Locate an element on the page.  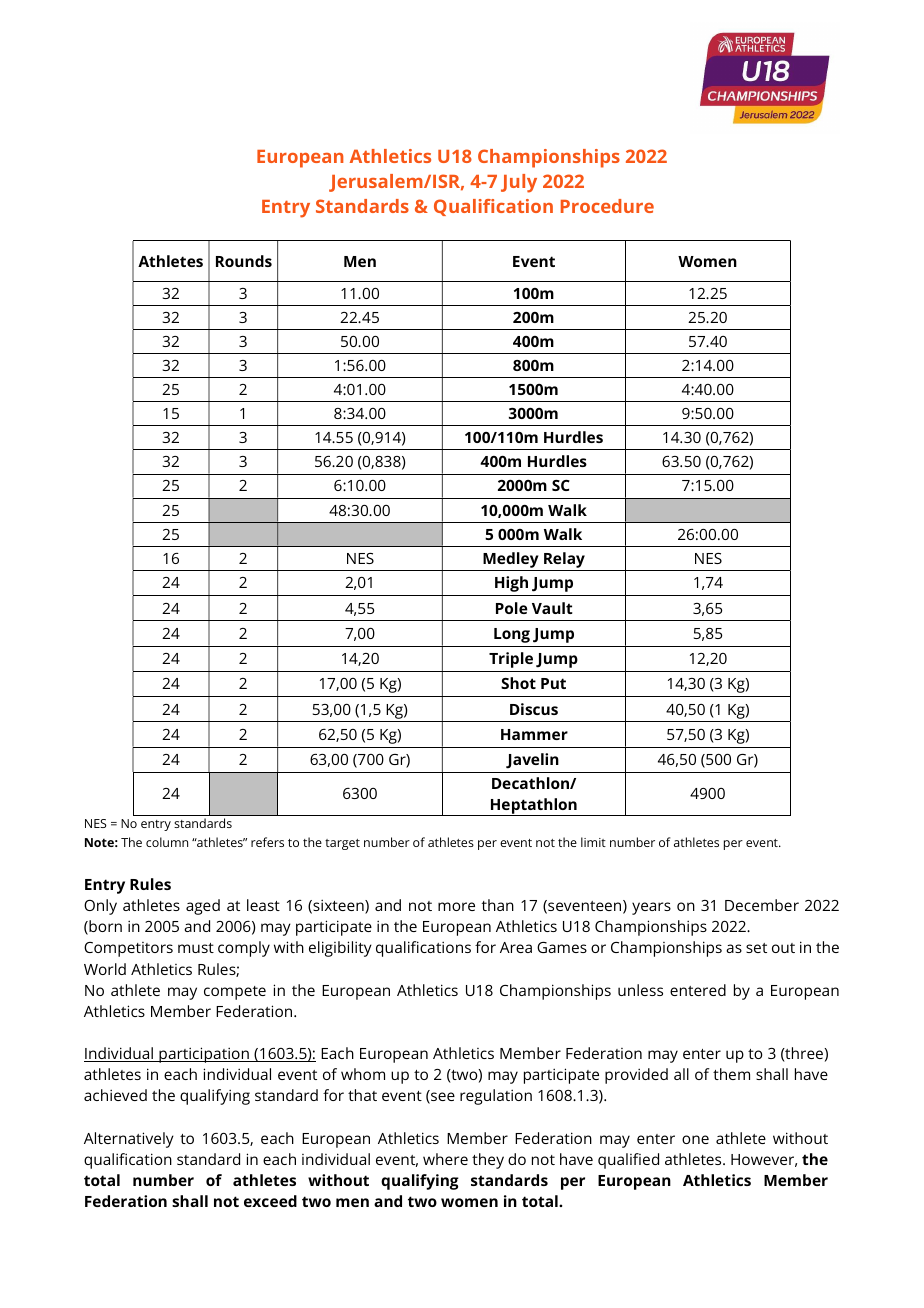
column is located at coordinates (167, 842).
